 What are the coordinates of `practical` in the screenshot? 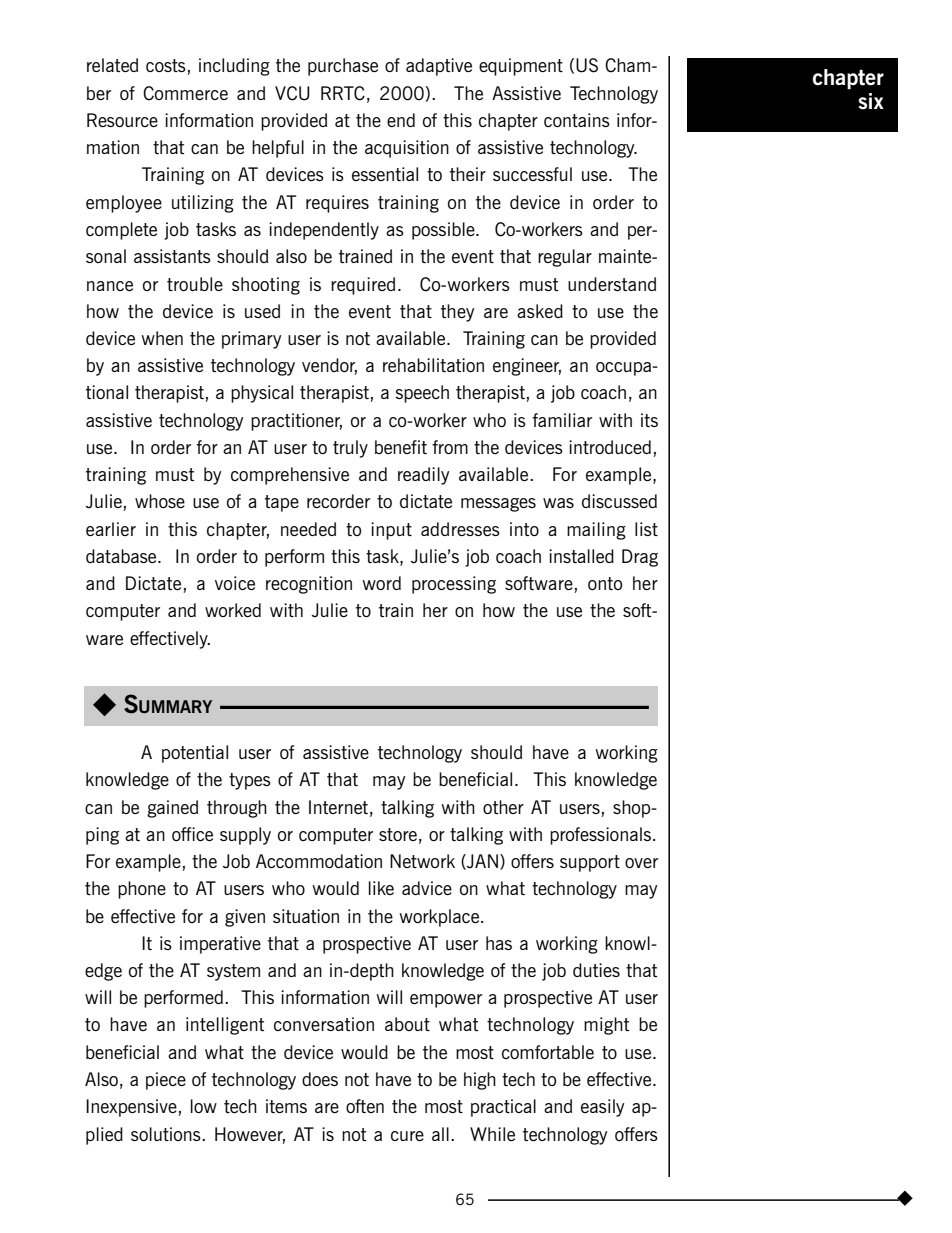 It's located at (503, 1108).
